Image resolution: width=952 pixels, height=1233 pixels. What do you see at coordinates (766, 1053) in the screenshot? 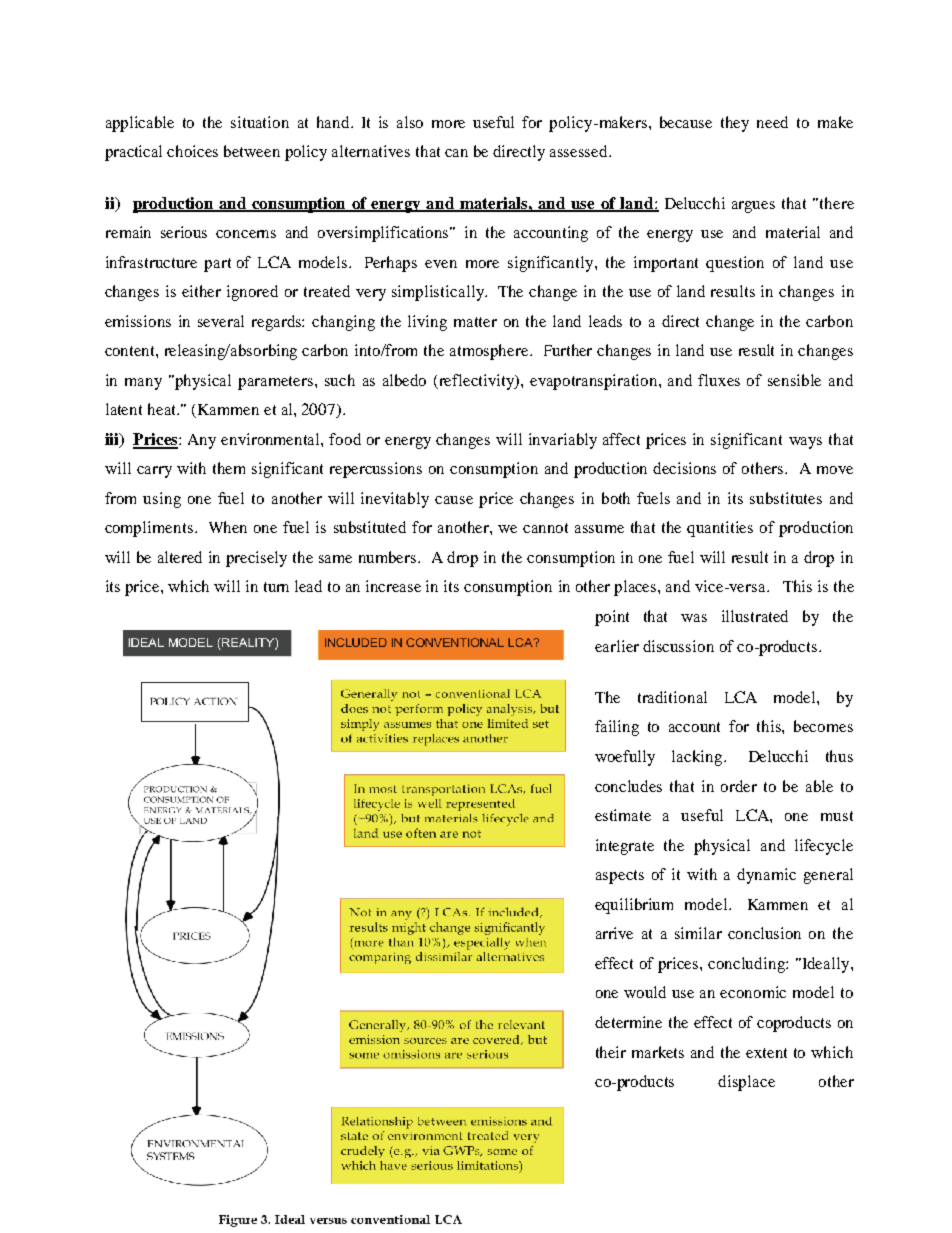
I see `extent` at bounding box center [766, 1053].
